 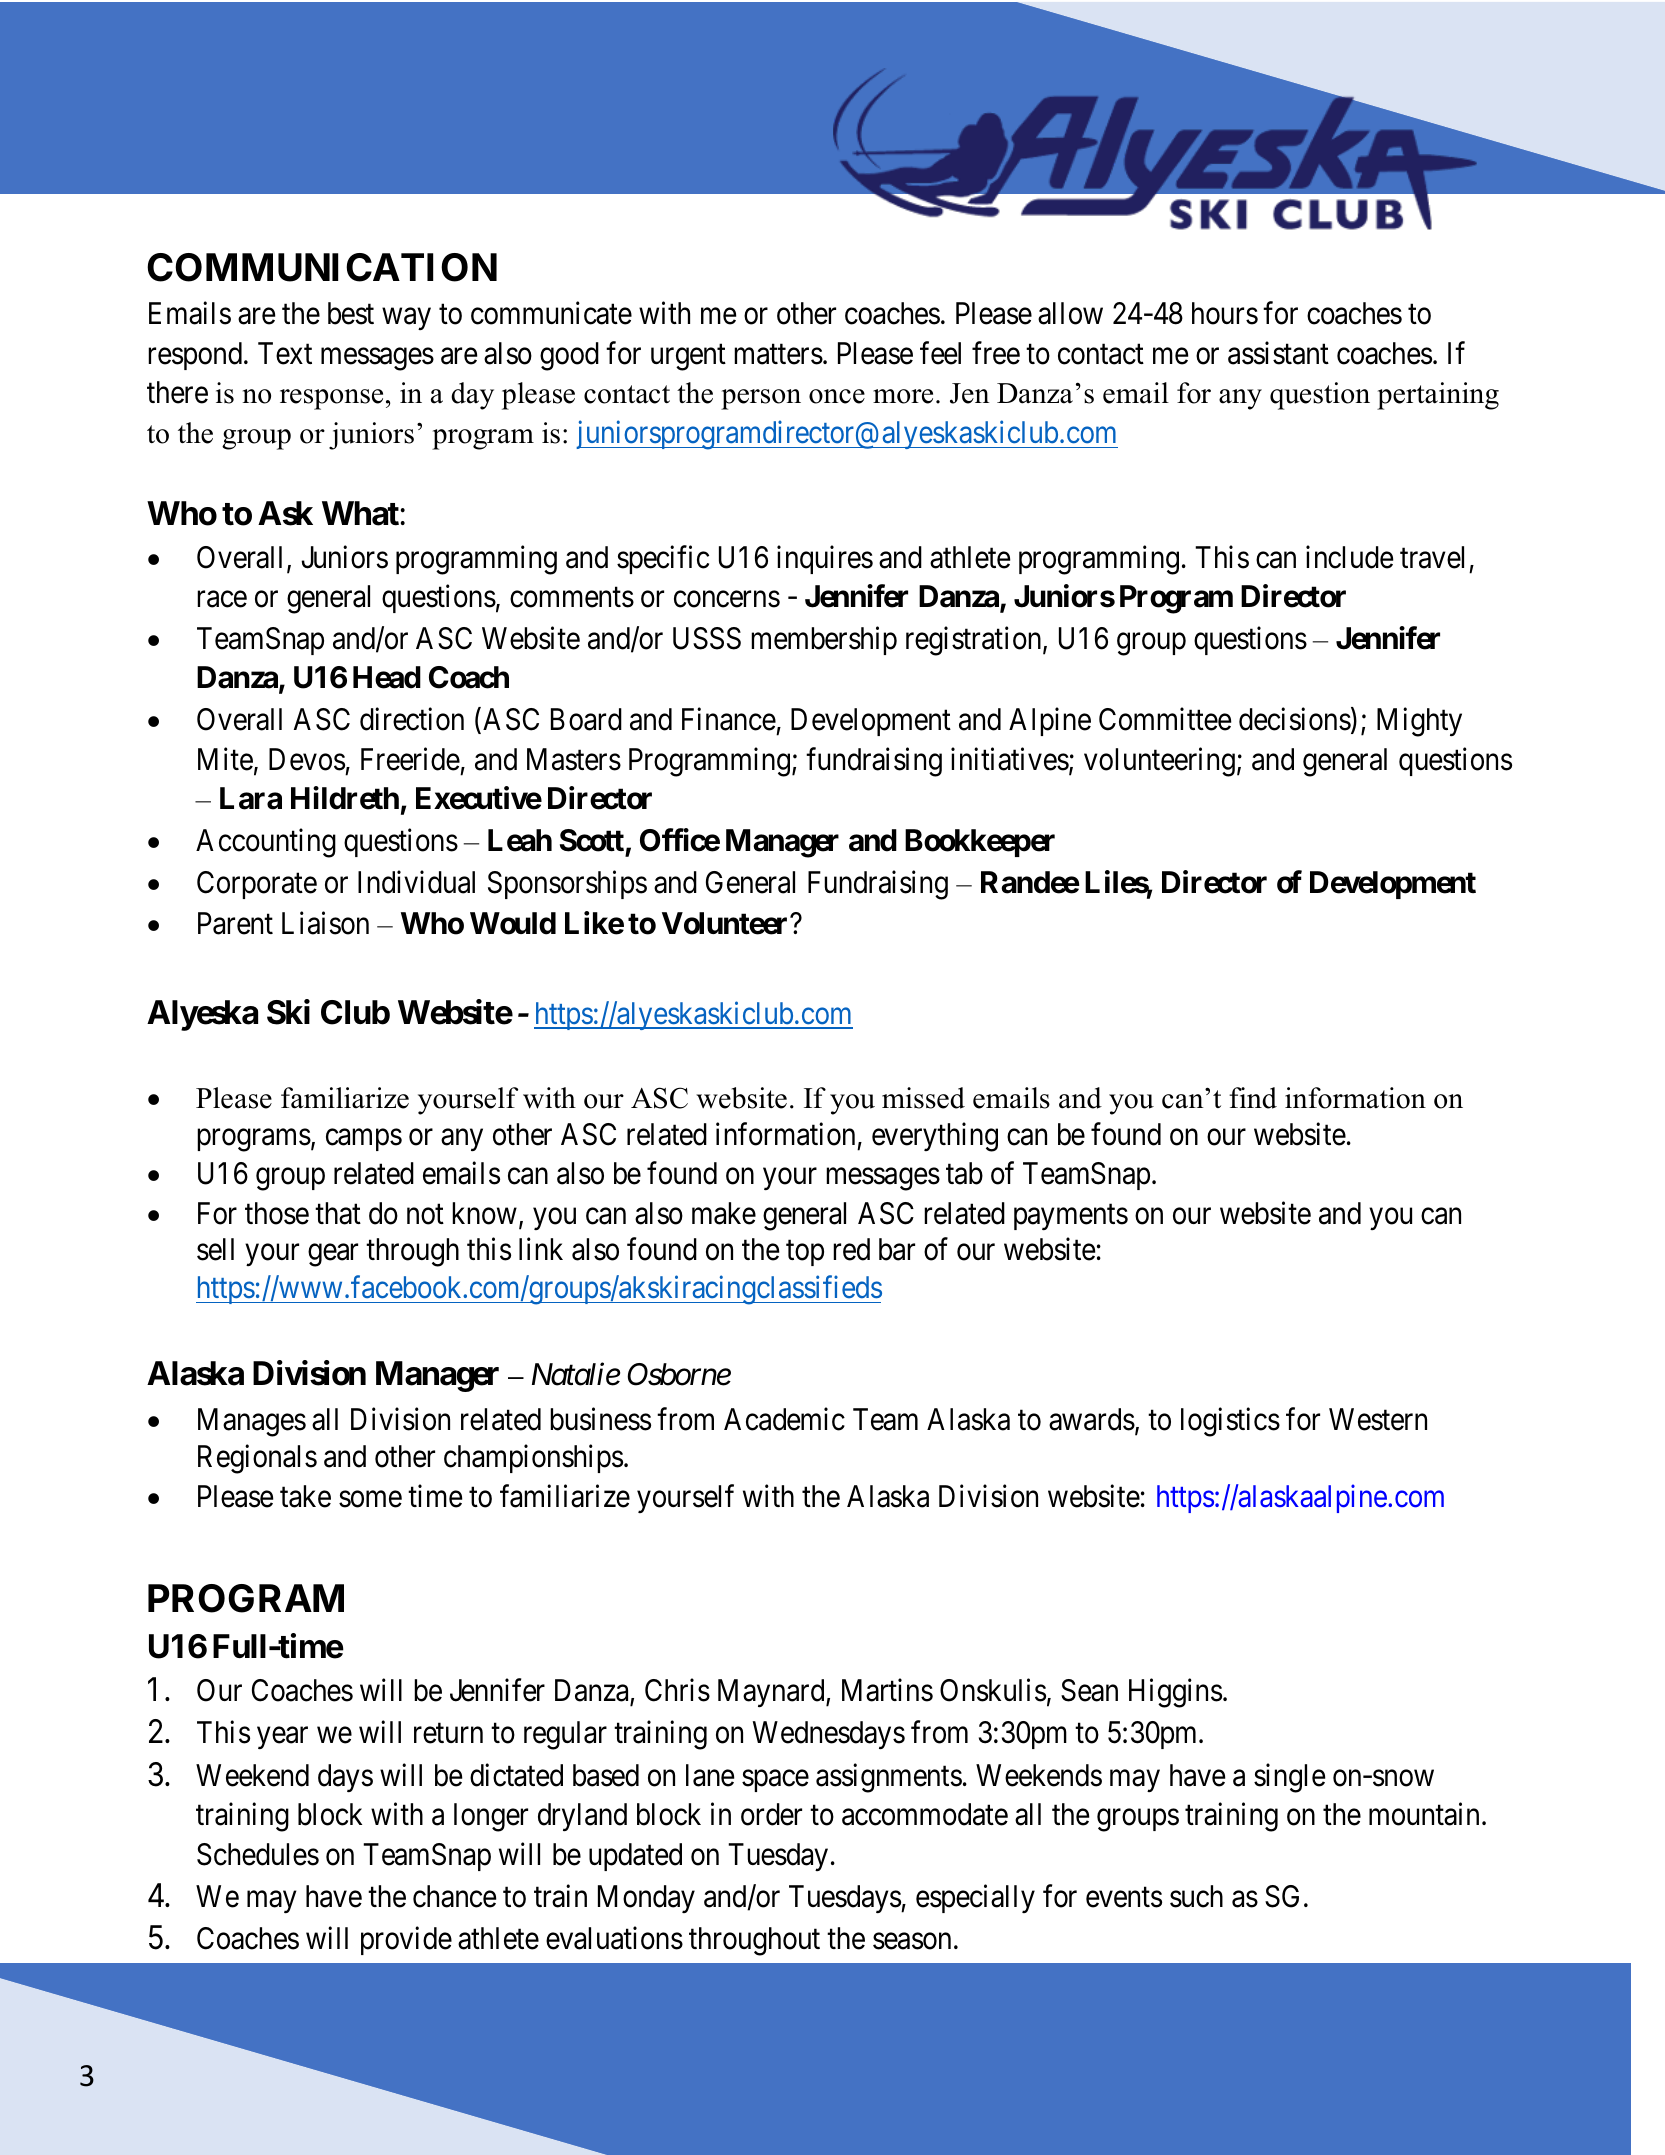 I want to click on matters, so click(x=778, y=354).
